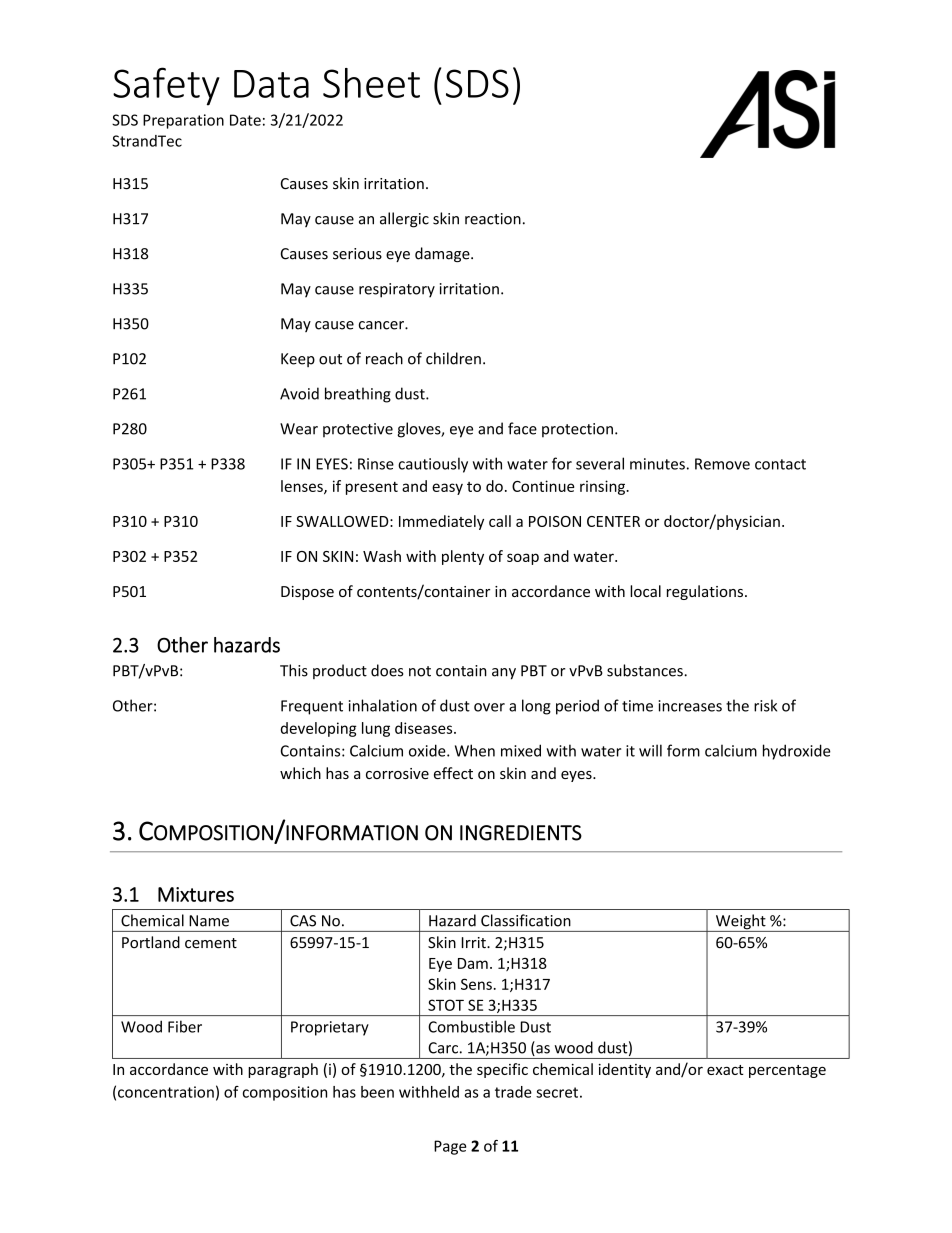  Describe the element at coordinates (463, 557) in the screenshot. I see `plenty` at that location.
